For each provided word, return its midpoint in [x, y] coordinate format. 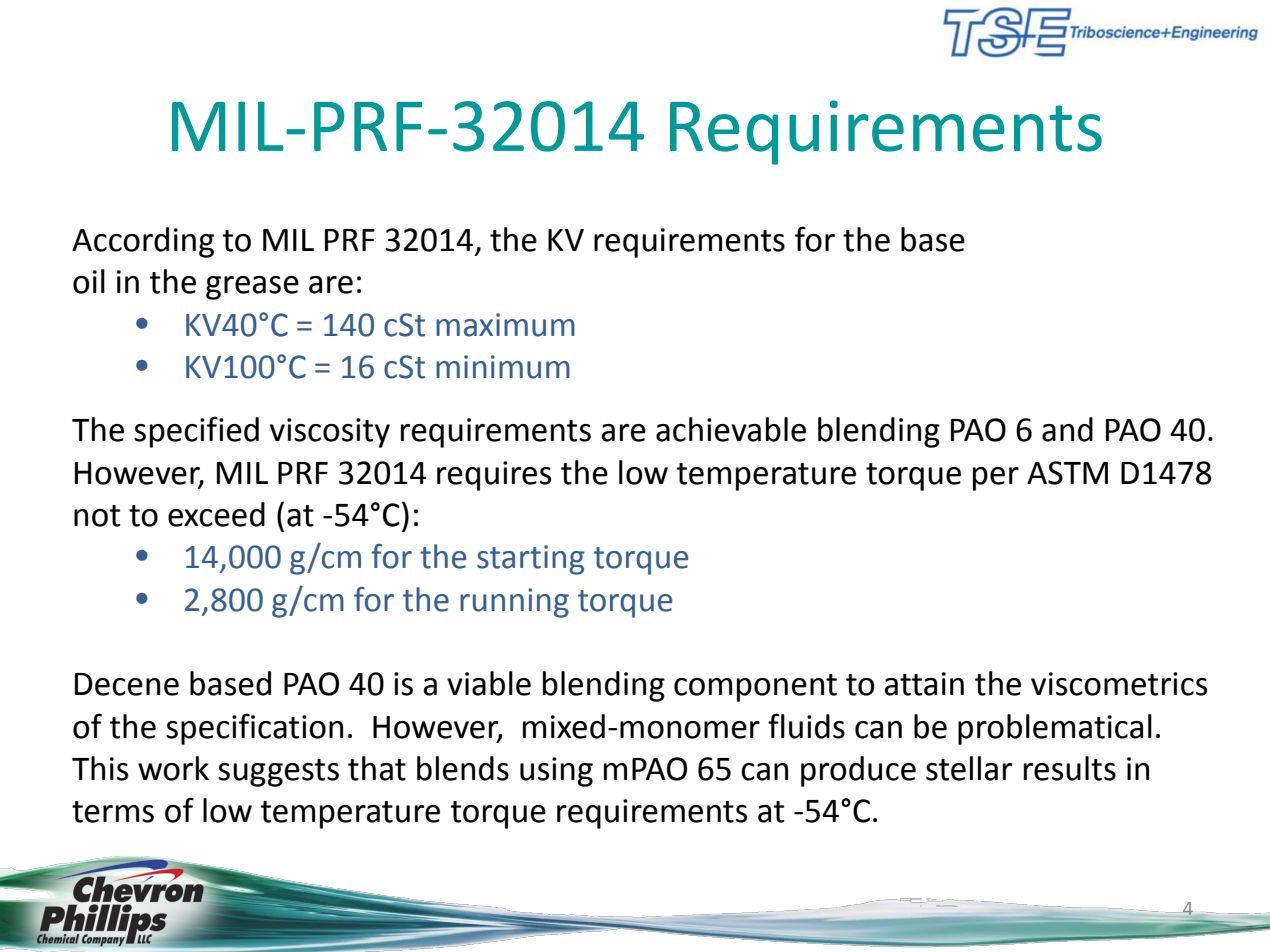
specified [196, 432]
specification [254, 729]
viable [489, 683]
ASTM [1067, 473]
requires [494, 476]
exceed [216, 514]
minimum [503, 367]
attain [924, 684]
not [97, 516]
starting [531, 560]
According [143, 242]
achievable [731, 429]
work [173, 768]
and [1067, 429]
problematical [1055, 729]
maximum [505, 325]
